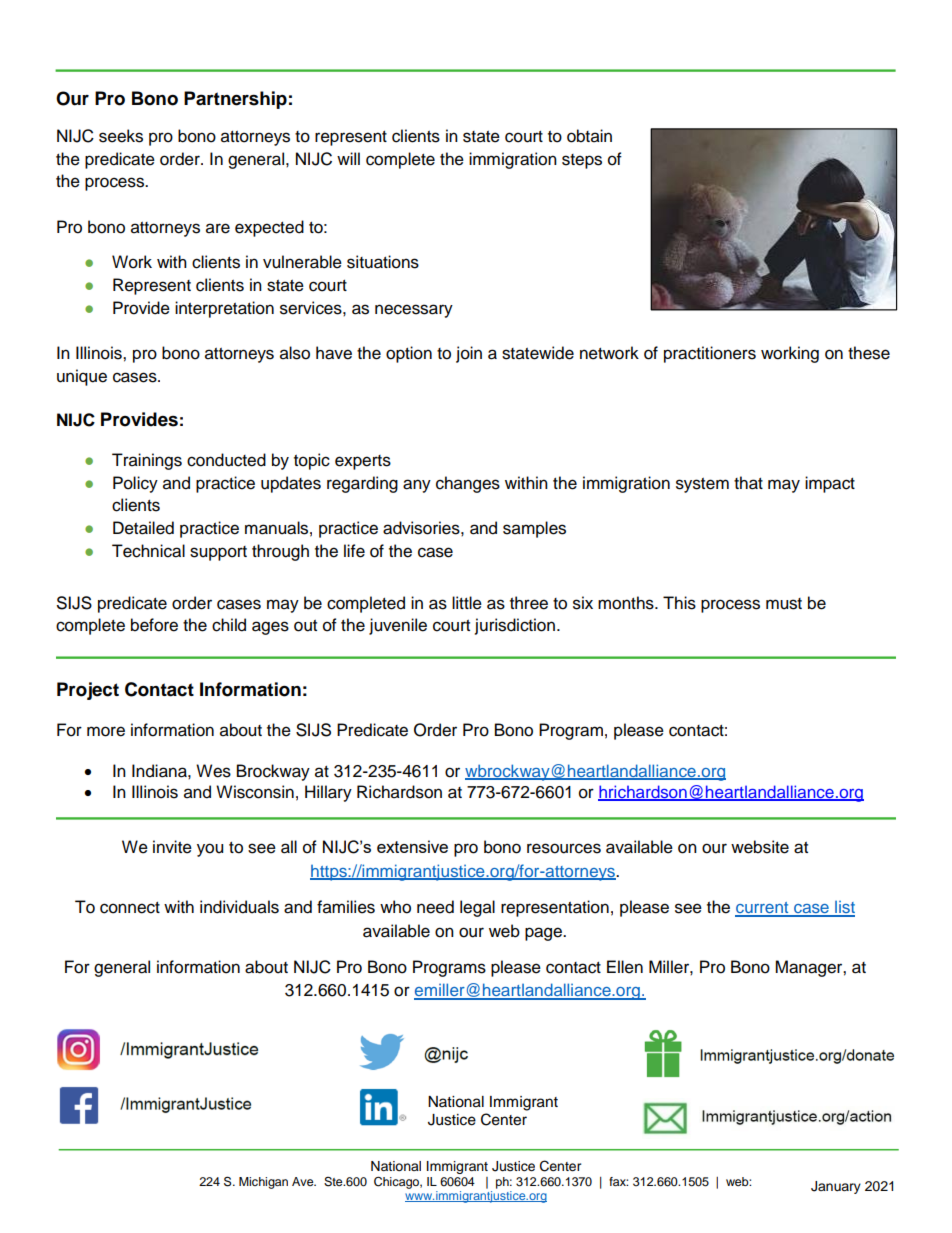 The height and width of the screenshot is (1233, 952). What do you see at coordinates (468, 484) in the screenshot?
I see `changes` at bounding box center [468, 484].
